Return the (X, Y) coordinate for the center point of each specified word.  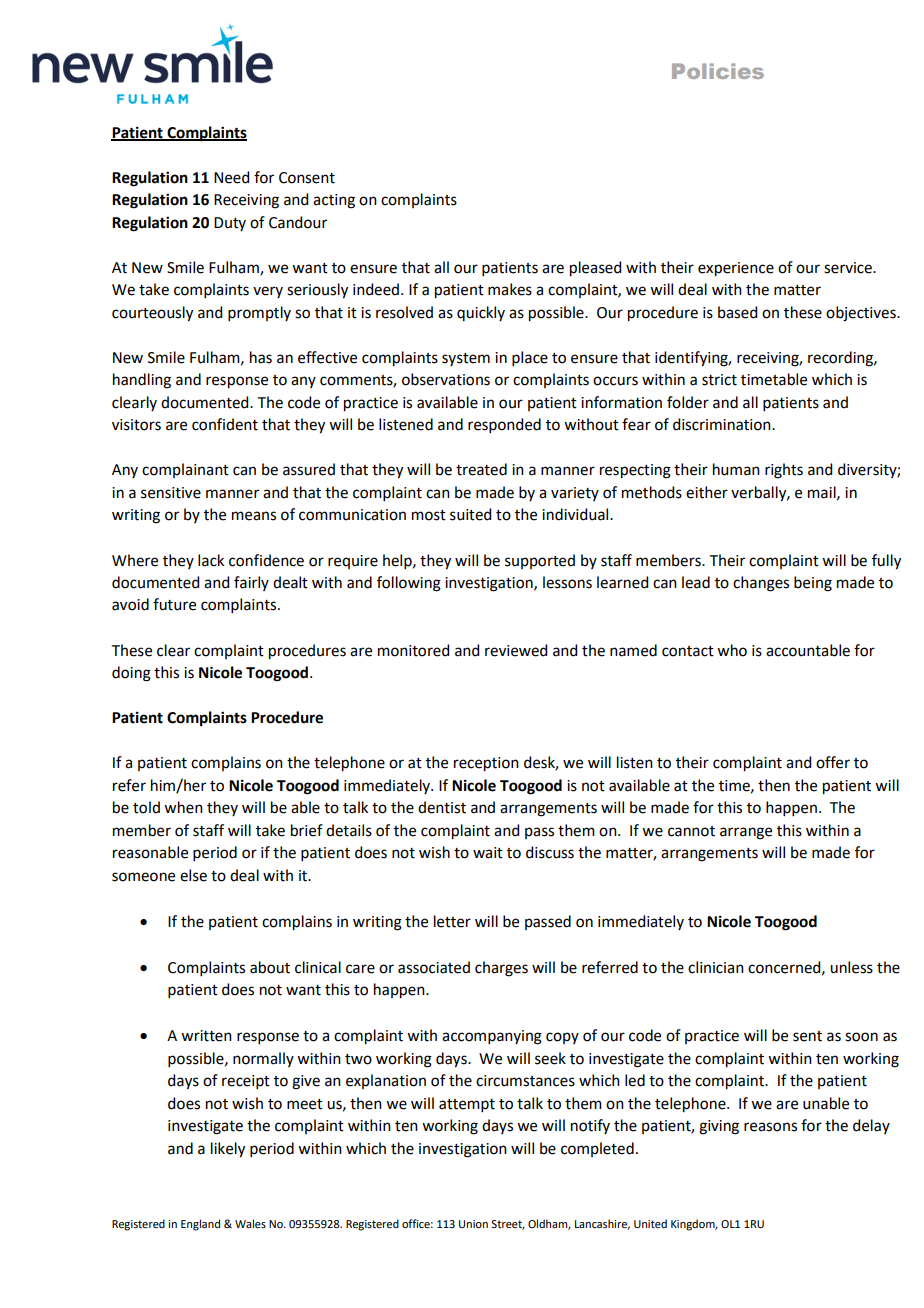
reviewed (516, 650)
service (849, 268)
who (732, 650)
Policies (718, 71)
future (174, 604)
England (200, 1225)
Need (231, 177)
